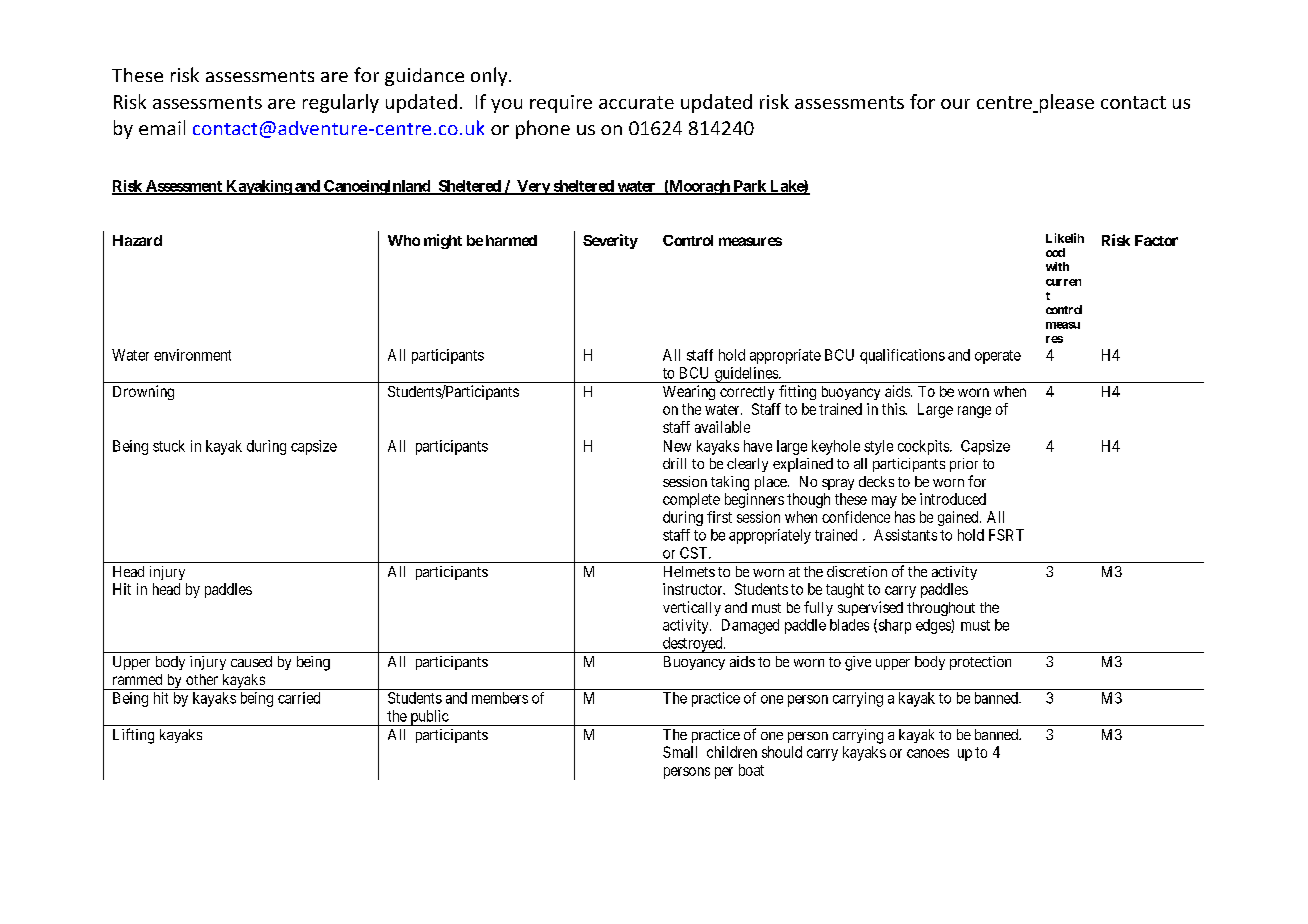 This page has height=924, width=1308. Describe the element at coordinates (133, 736) in the page. I see `Lifting` at that location.
